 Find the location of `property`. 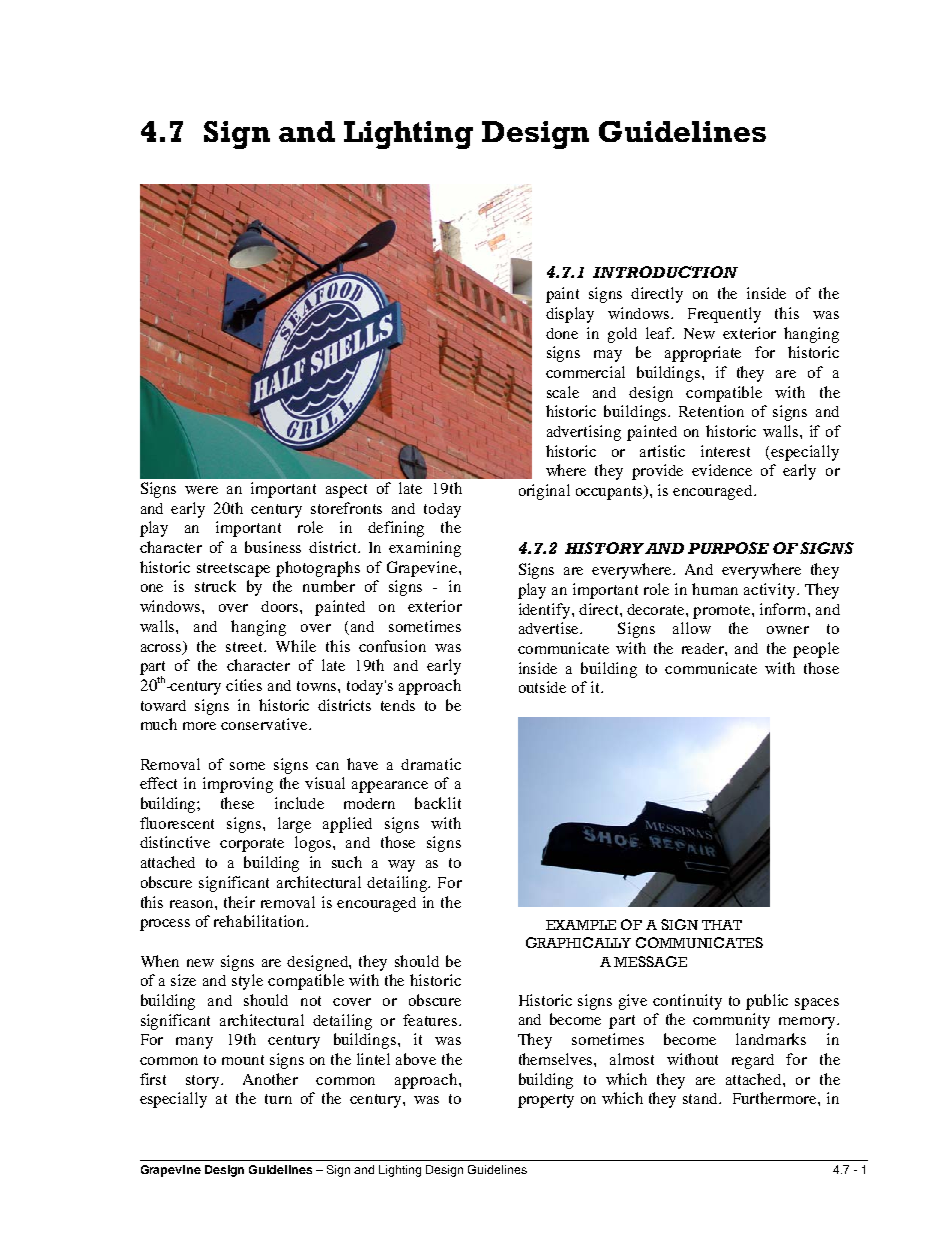

property is located at coordinates (546, 1101).
